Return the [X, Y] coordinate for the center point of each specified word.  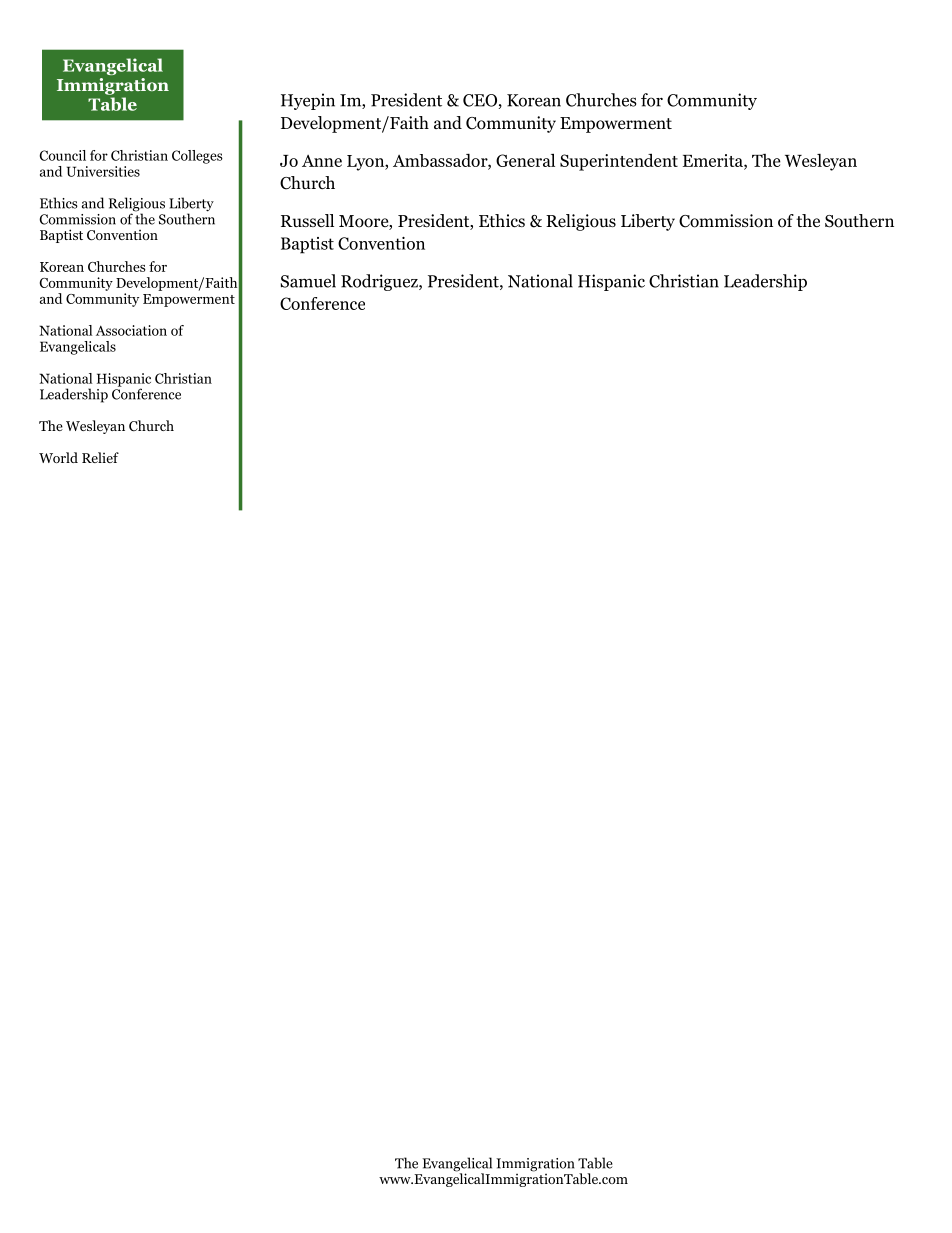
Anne [322, 161]
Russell [307, 220]
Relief [100, 457]
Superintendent [619, 162]
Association [131, 330]
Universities [103, 171]
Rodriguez [380, 282]
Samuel [308, 281]
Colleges [197, 157]
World [58, 457]
